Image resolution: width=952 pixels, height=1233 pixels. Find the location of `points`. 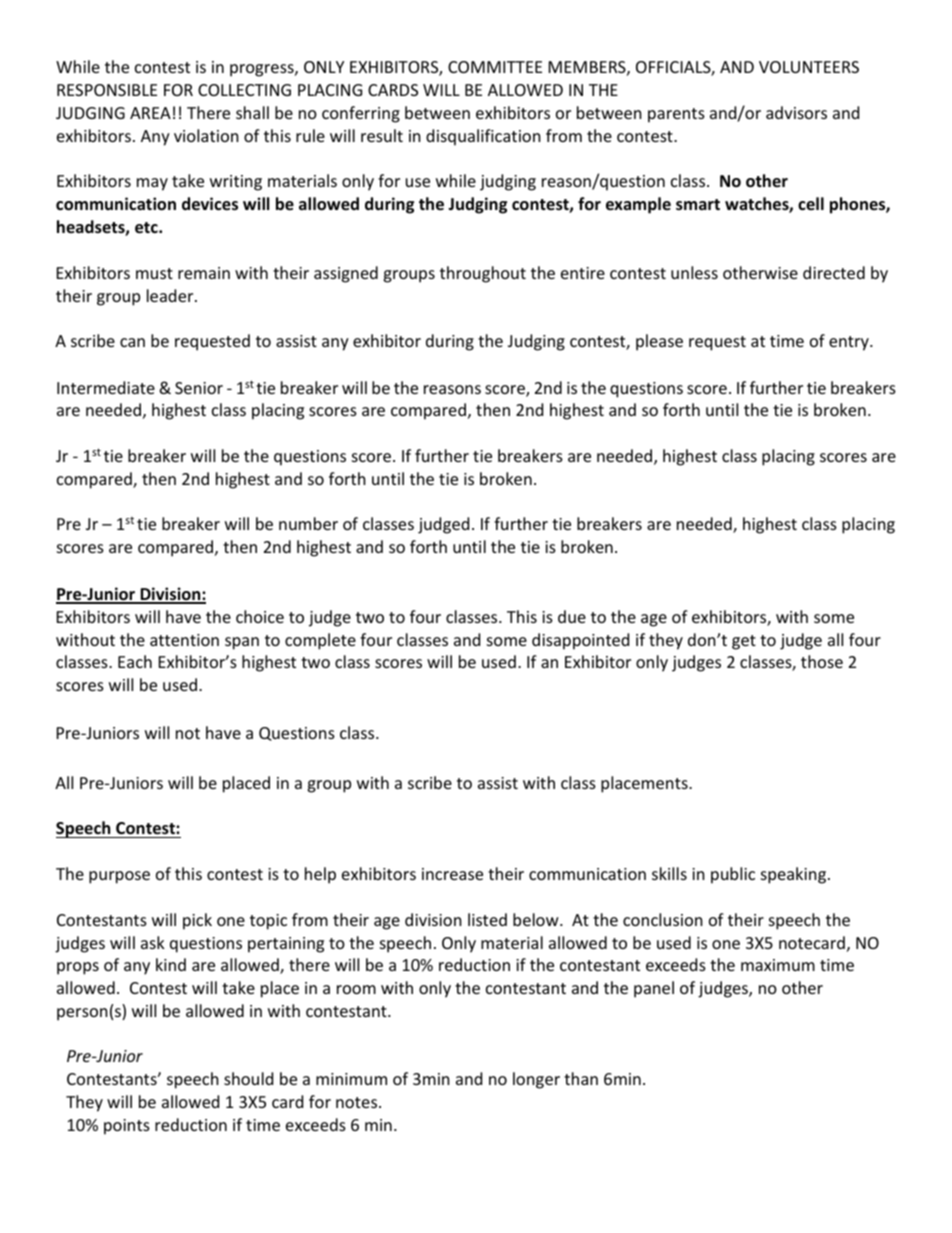

points is located at coordinates (127, 1127).
